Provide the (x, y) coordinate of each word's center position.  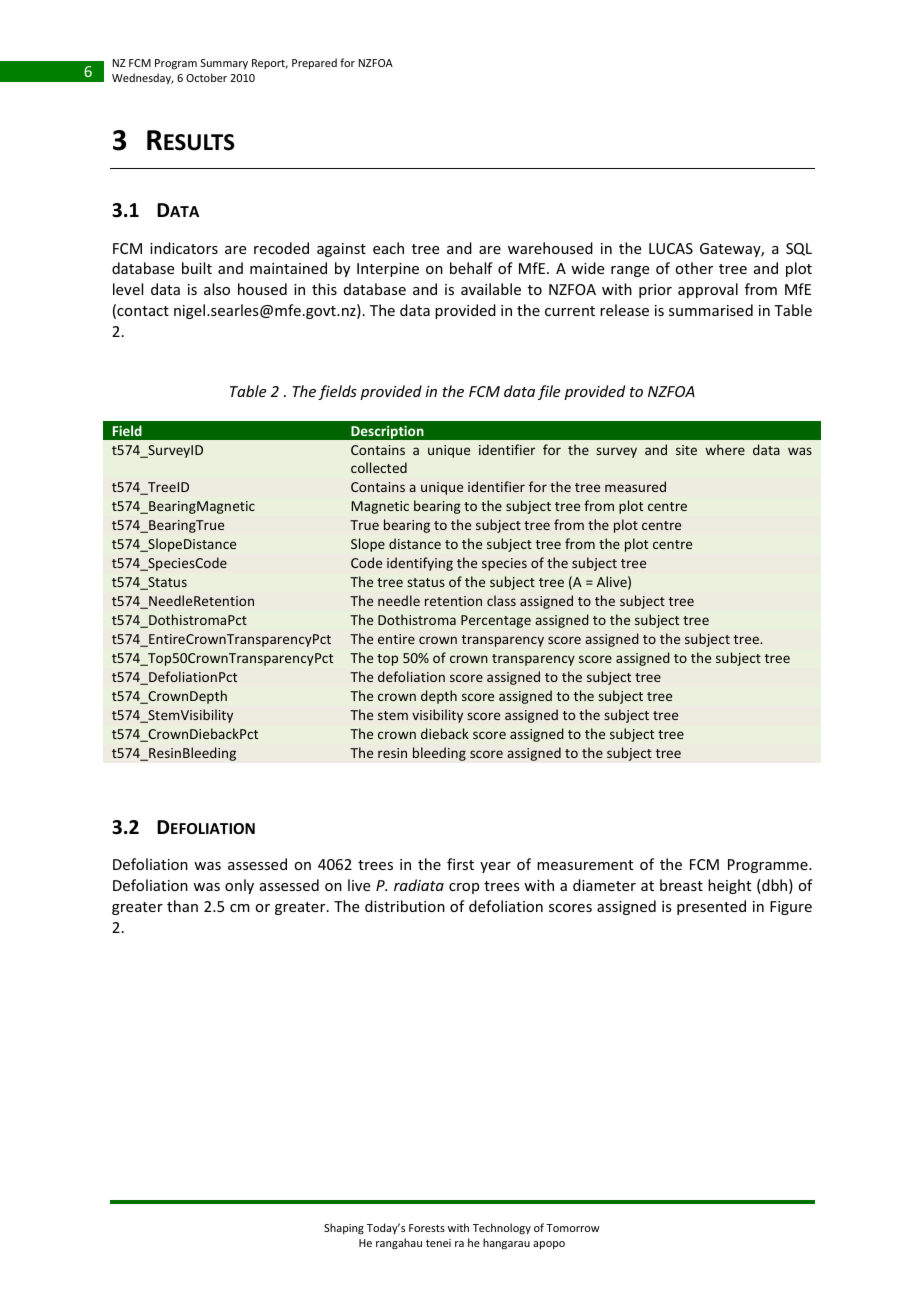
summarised (711, 310)
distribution (405, 906)
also (217, 289)
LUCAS (671, 248)
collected (379, 467)
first (460, 864)
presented (711, 907)
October (206, 77)
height (729, 886)
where (725, 449)
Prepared (314, 63)
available (491, 289)
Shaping (344, 1229)
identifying (420, 564)
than (182, 906)
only (239, 886)
